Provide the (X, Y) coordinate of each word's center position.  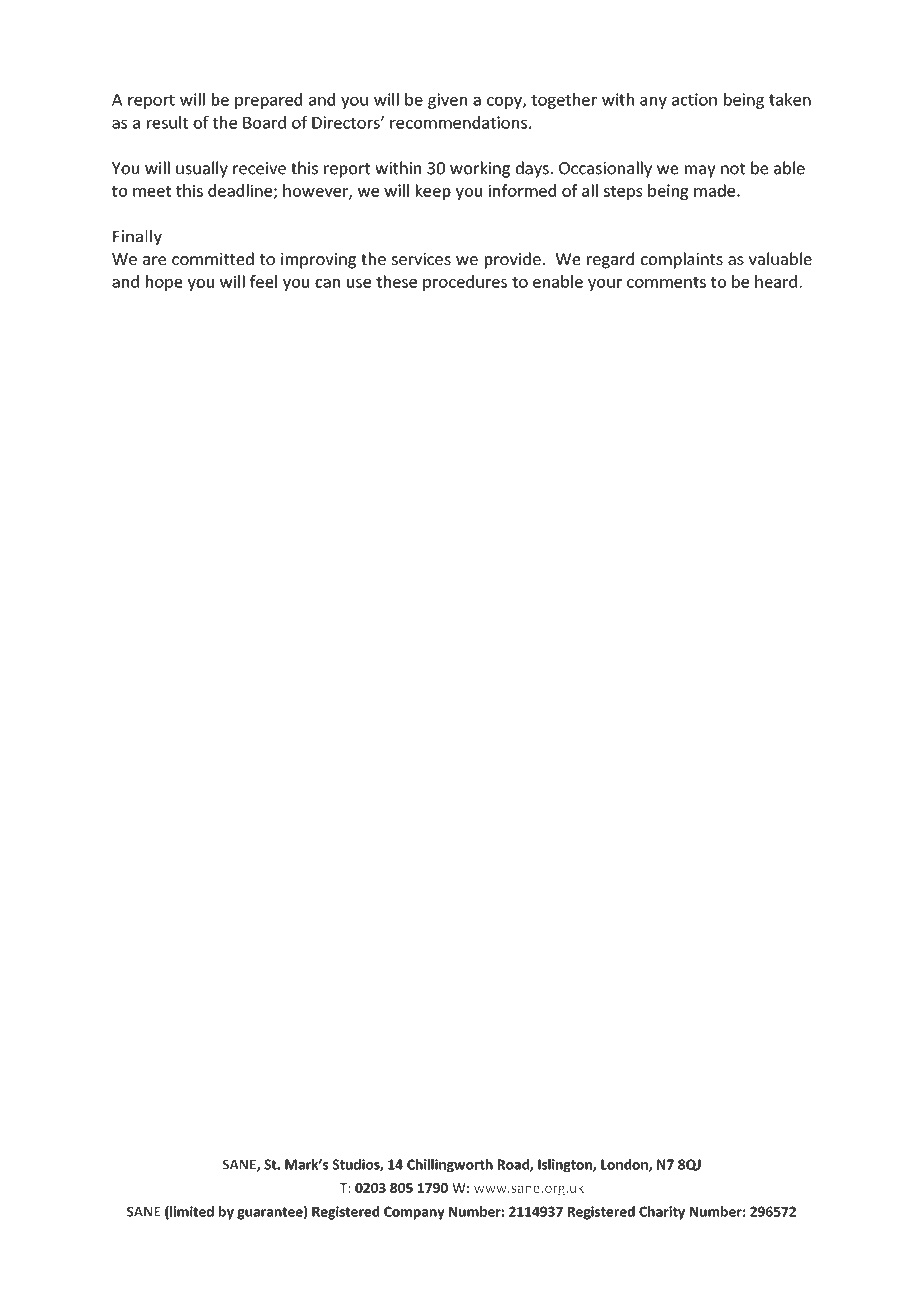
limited (191, 1212)
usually (202, 169)
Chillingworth (450, 1166)
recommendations (458, 122)
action (694, 99)
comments (666, 282)
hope (164, 283)
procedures (465, 283)
